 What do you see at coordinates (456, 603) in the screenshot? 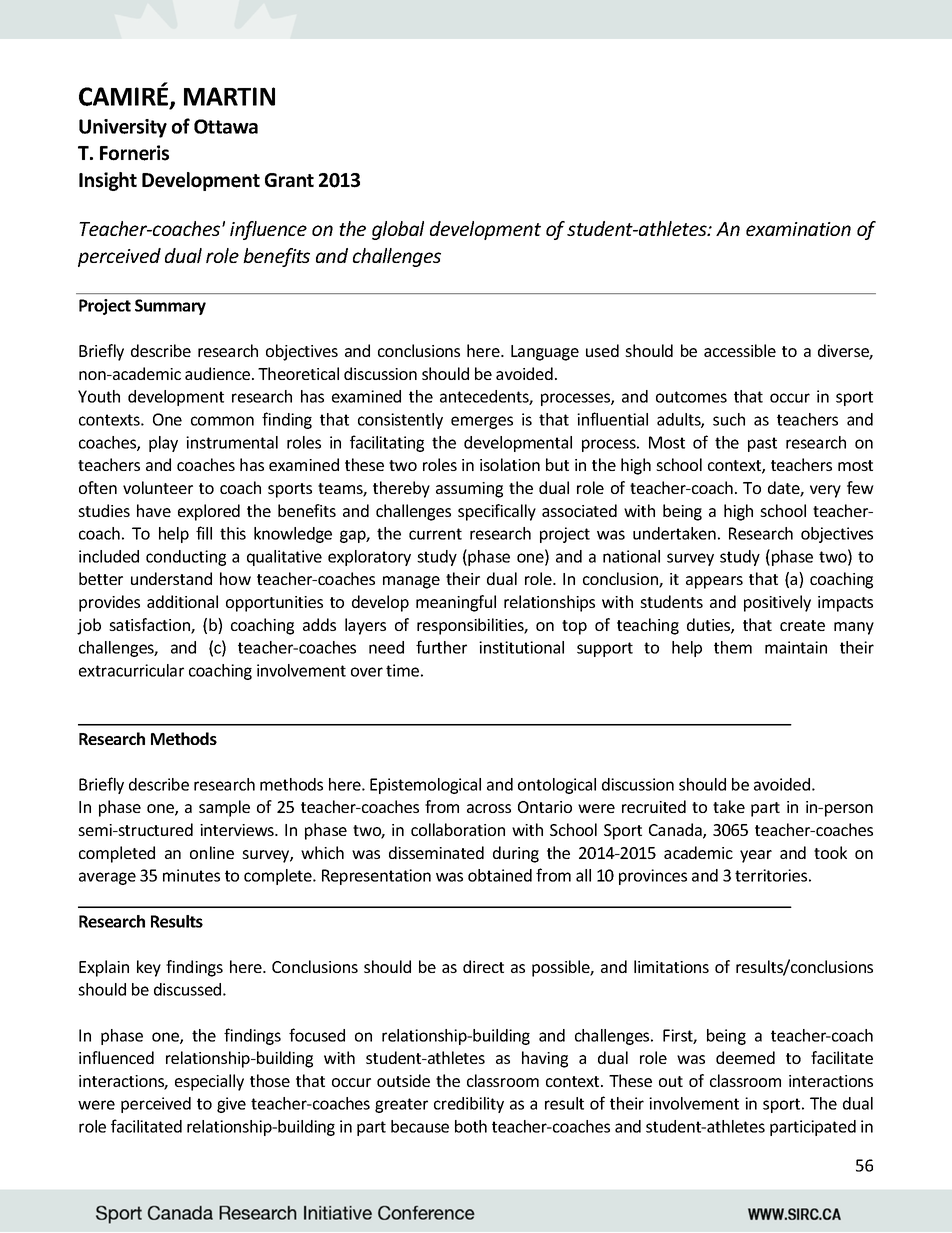
I see `meaningful` at bounding box center [456, 603].
